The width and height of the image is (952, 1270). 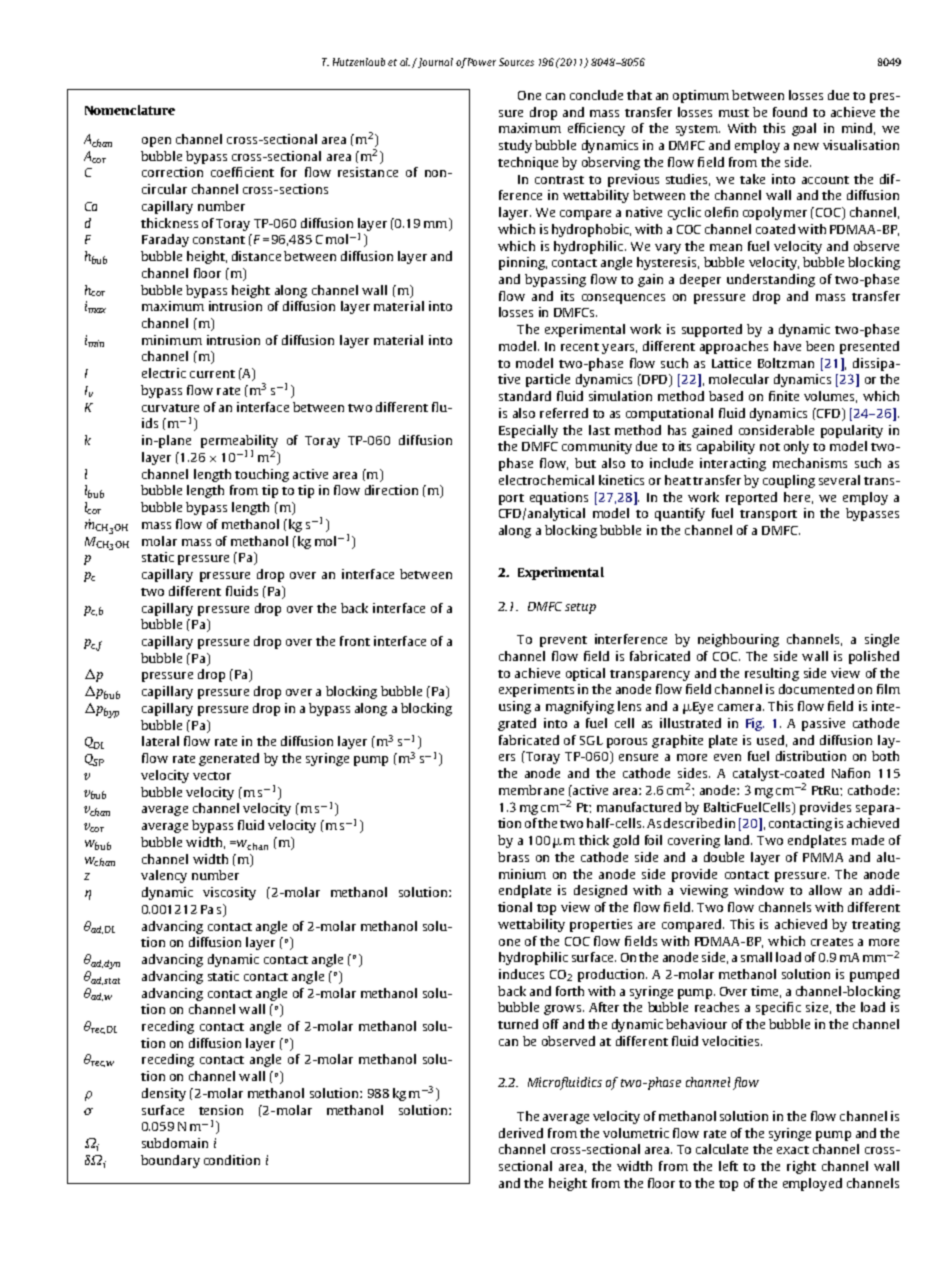 I want to click on found, so click(x=790, y=112).
